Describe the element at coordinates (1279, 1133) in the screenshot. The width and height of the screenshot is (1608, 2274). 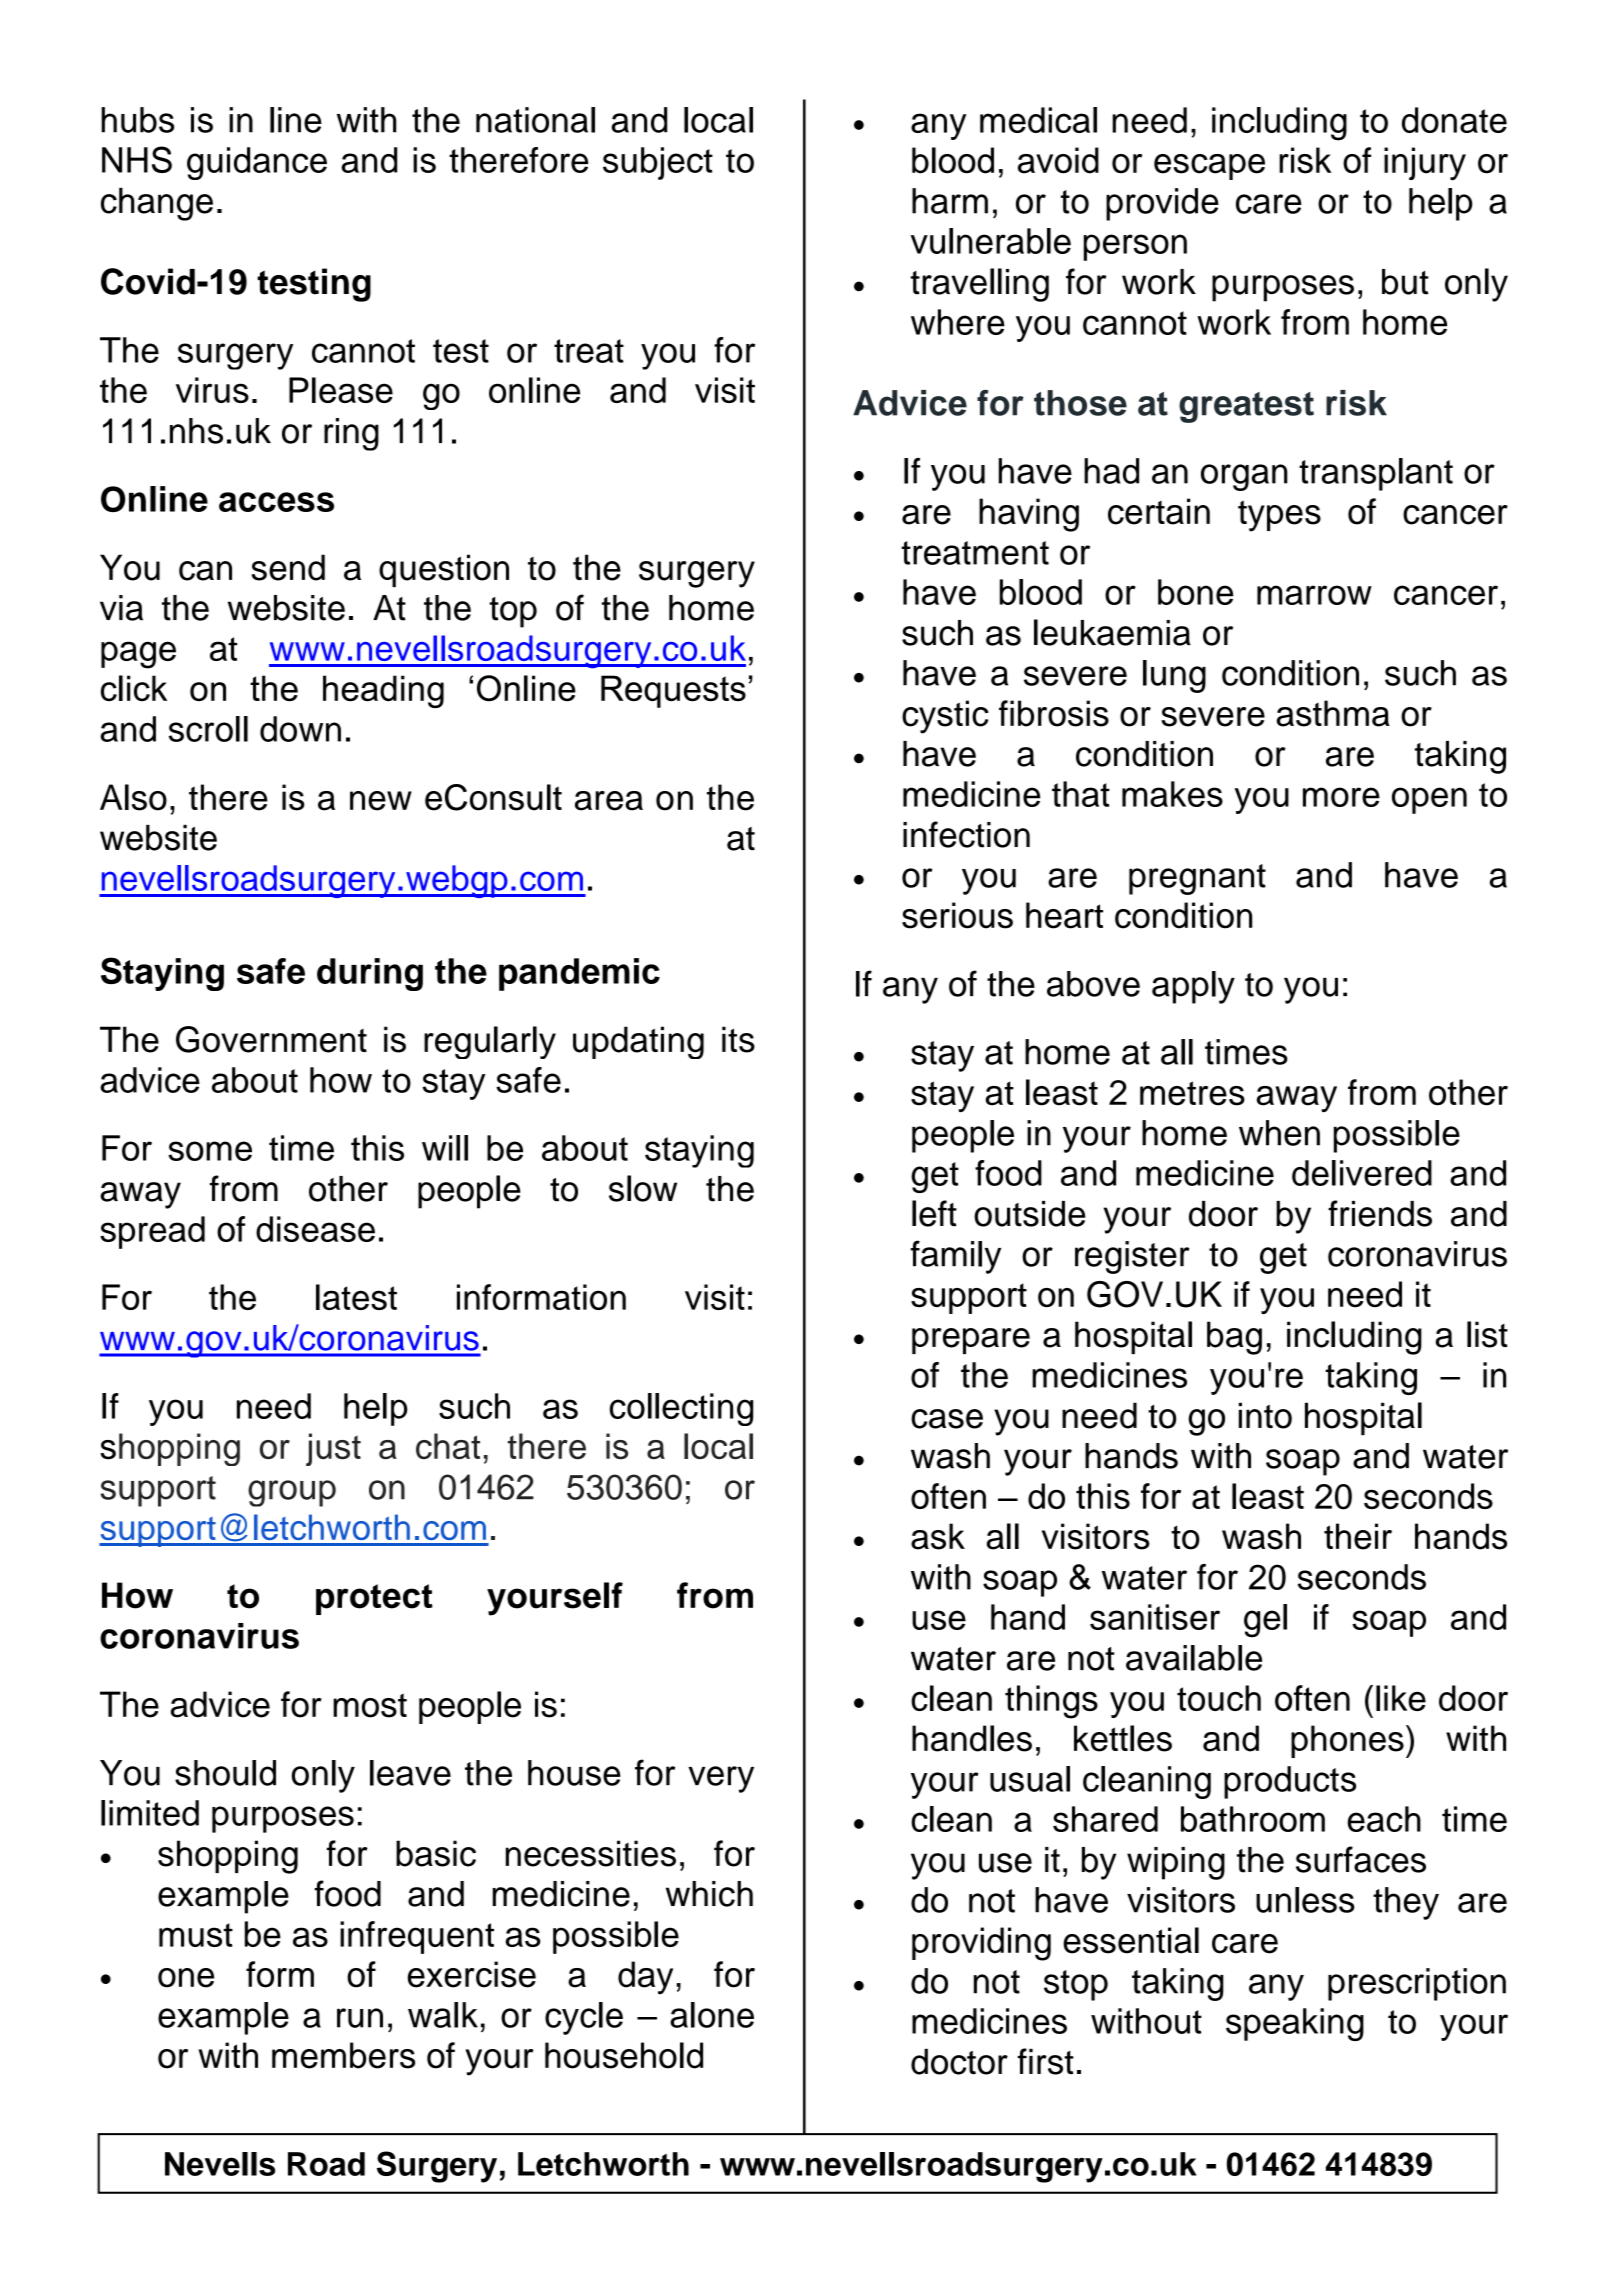
I see `when` at that location.
